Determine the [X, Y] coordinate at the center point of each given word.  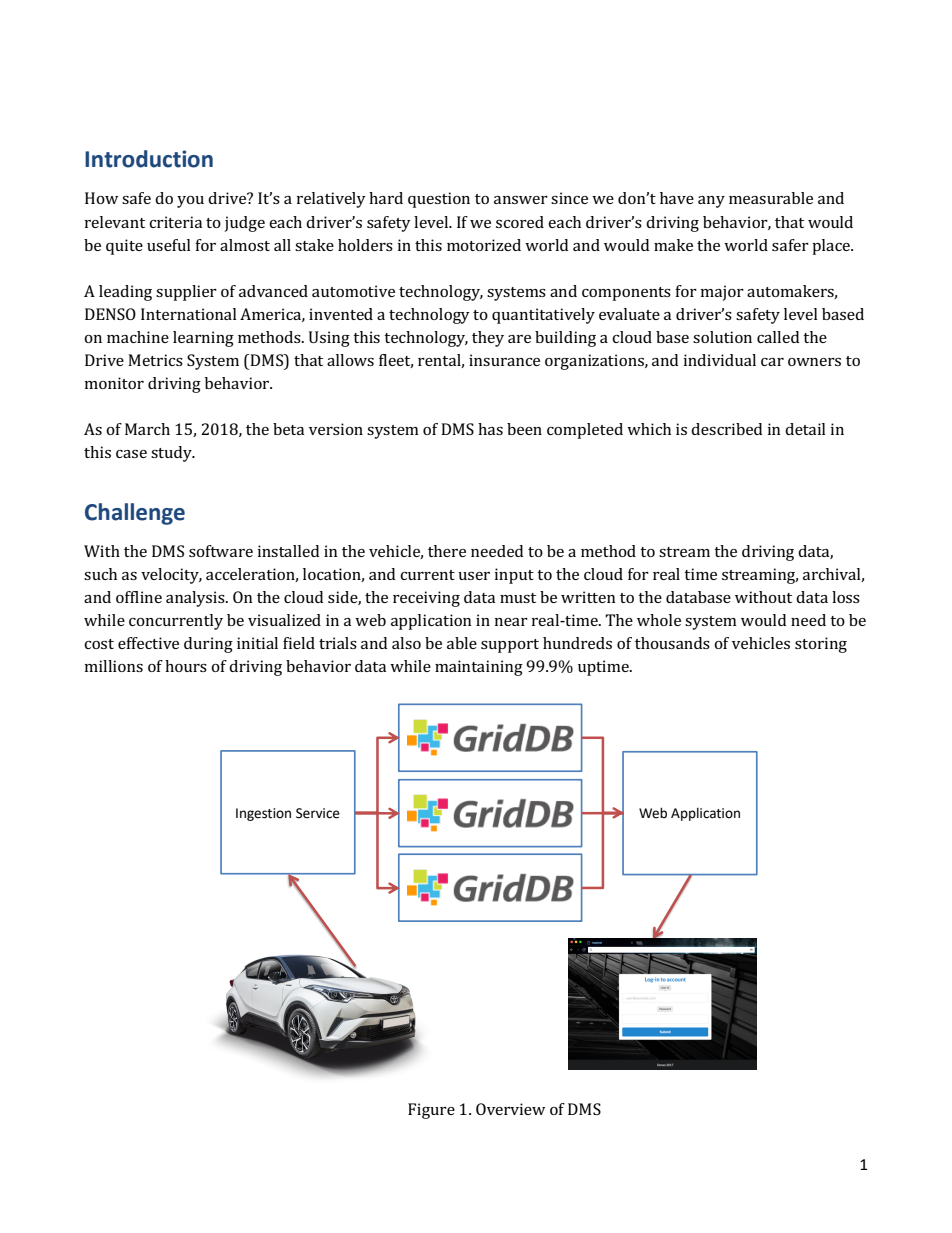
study [172, 454]
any [711, 202]
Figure [431, 1111]
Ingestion [263, 814]
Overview [510, 1109]
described [726, 429]
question [439, 200]
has [490, 429]
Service [318, 813]
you [190, 202]
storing [821, 645]
